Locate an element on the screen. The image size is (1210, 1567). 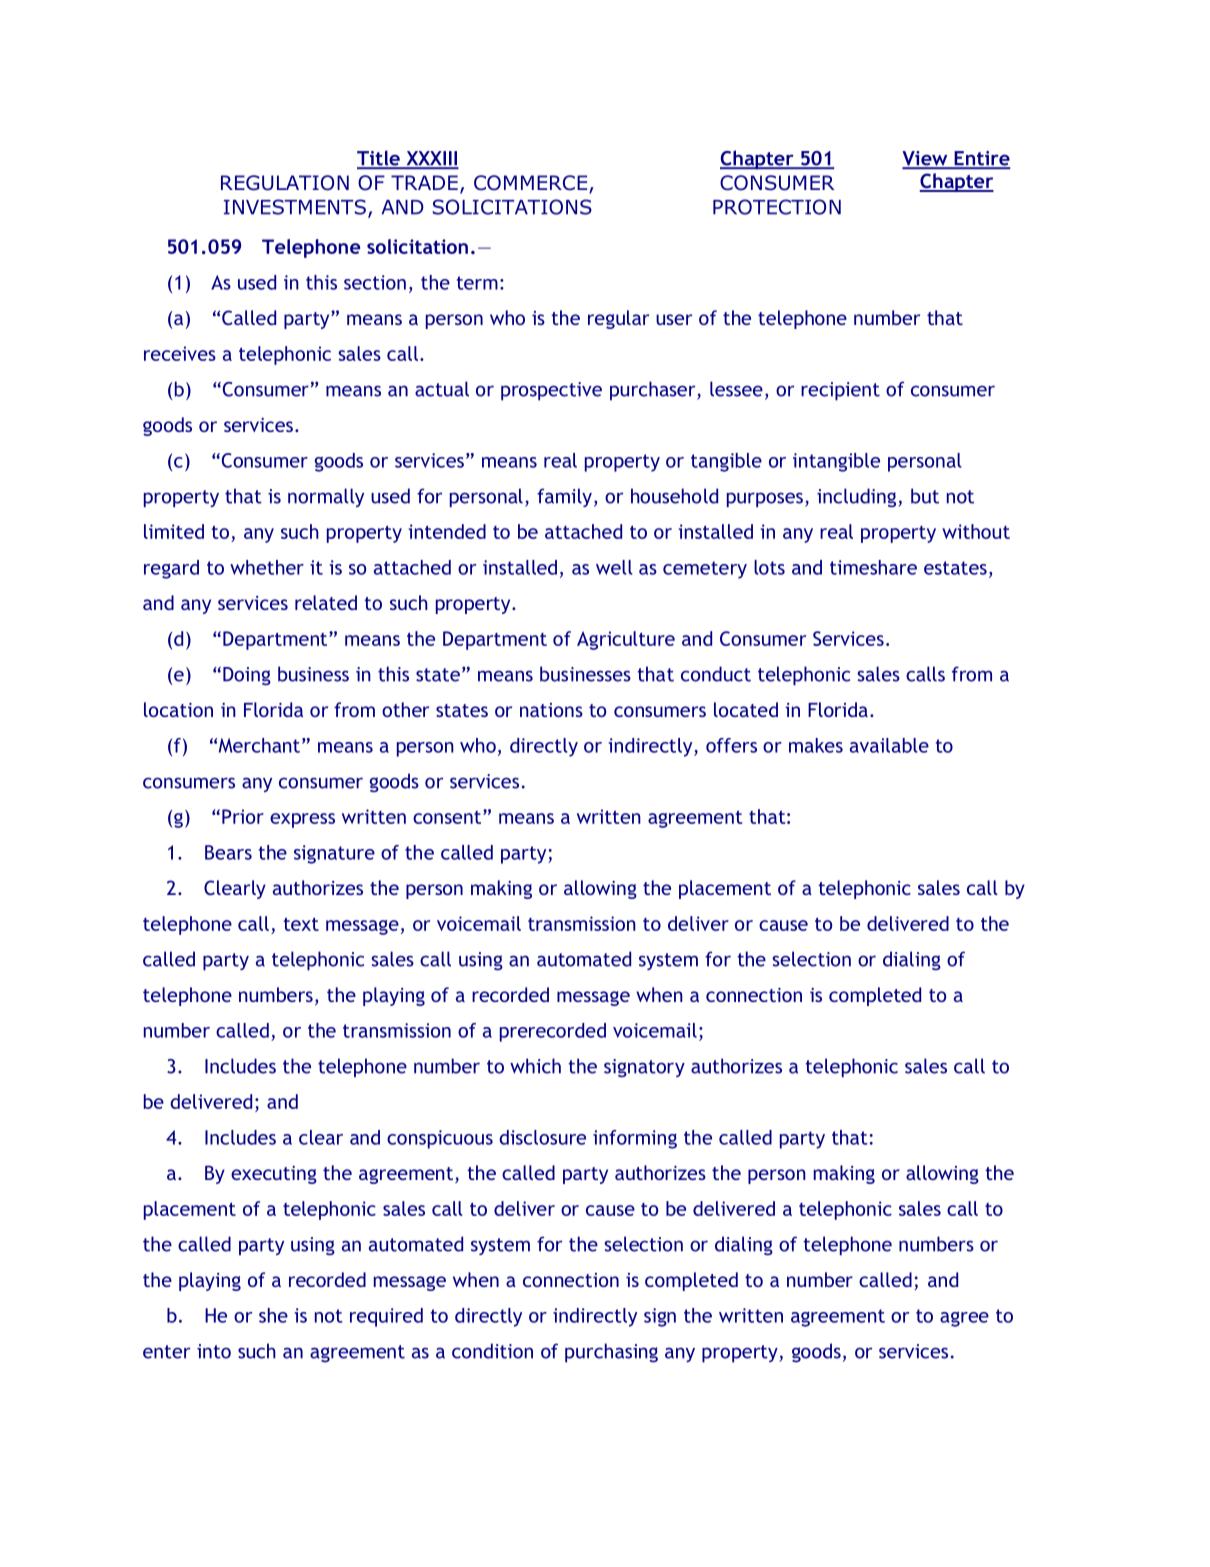
she is located at coordinates (273, 1315).
